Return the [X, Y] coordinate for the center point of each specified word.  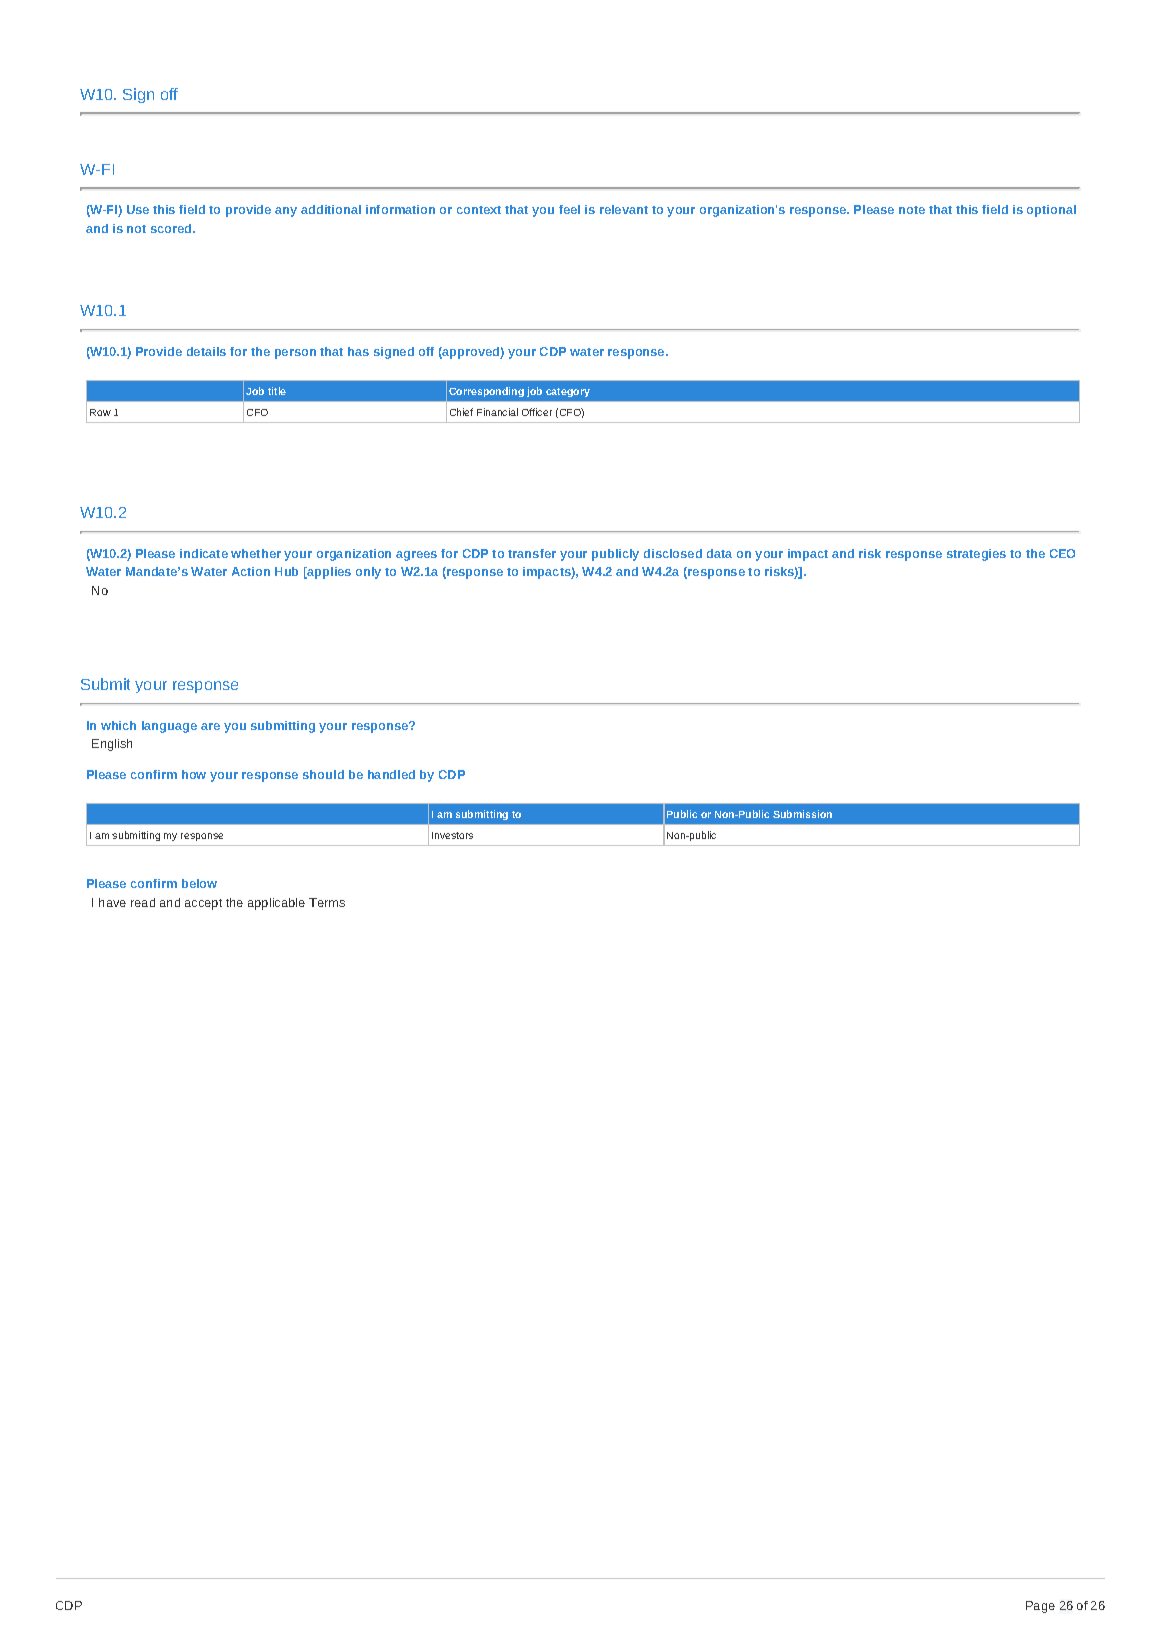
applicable [276, 904]
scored [172, 228]
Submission [802, 814]
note [912, 210]
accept [203, 904]
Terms [327, 902]
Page [1040, 1607]
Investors [452, 835]
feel [569, 209]
